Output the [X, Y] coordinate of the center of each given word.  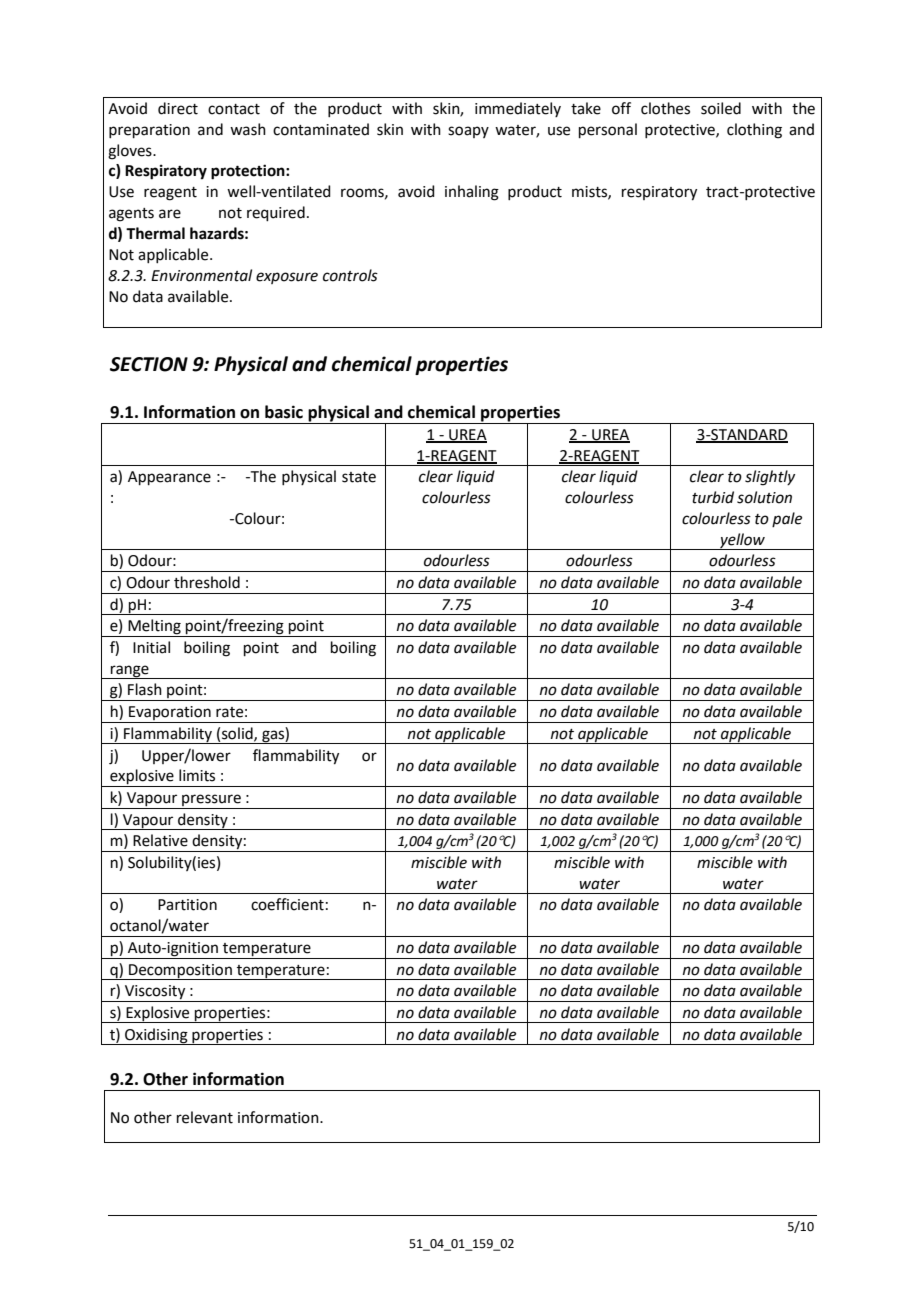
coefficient [287, 904]
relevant [205, 1117]
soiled [721, 108]
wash [248, 129]
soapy [468, 132]
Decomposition [180, 972]
